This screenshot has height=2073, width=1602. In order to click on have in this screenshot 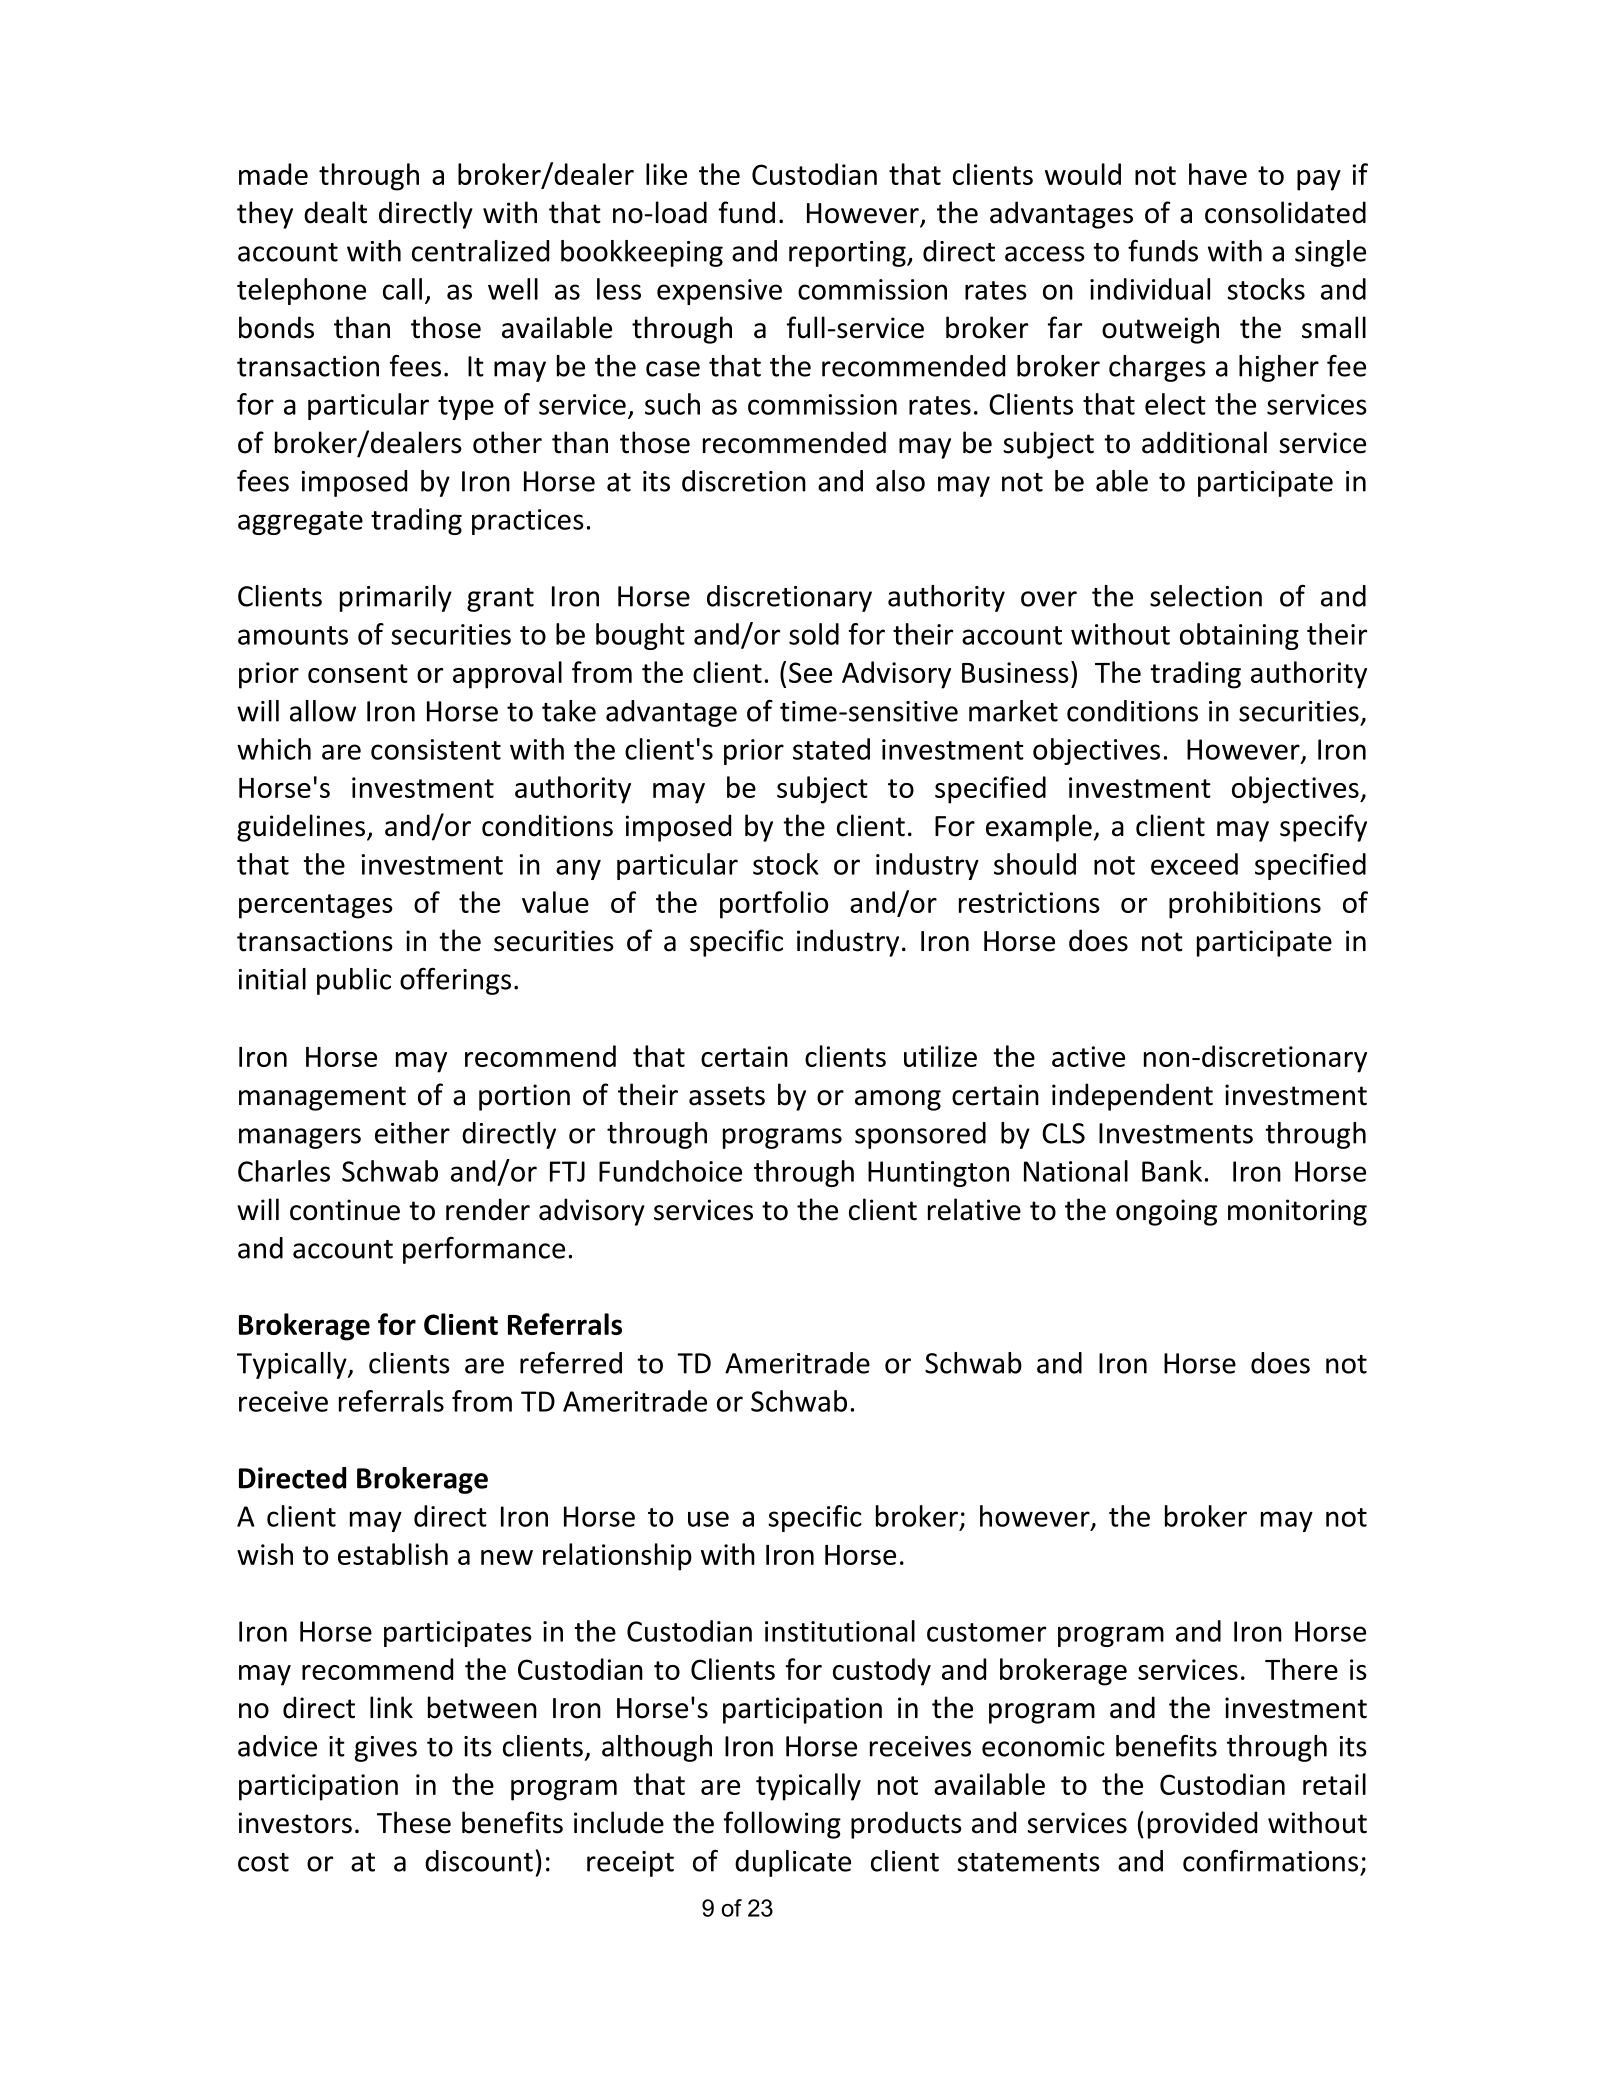, I will do `click(1218, 174)`.
